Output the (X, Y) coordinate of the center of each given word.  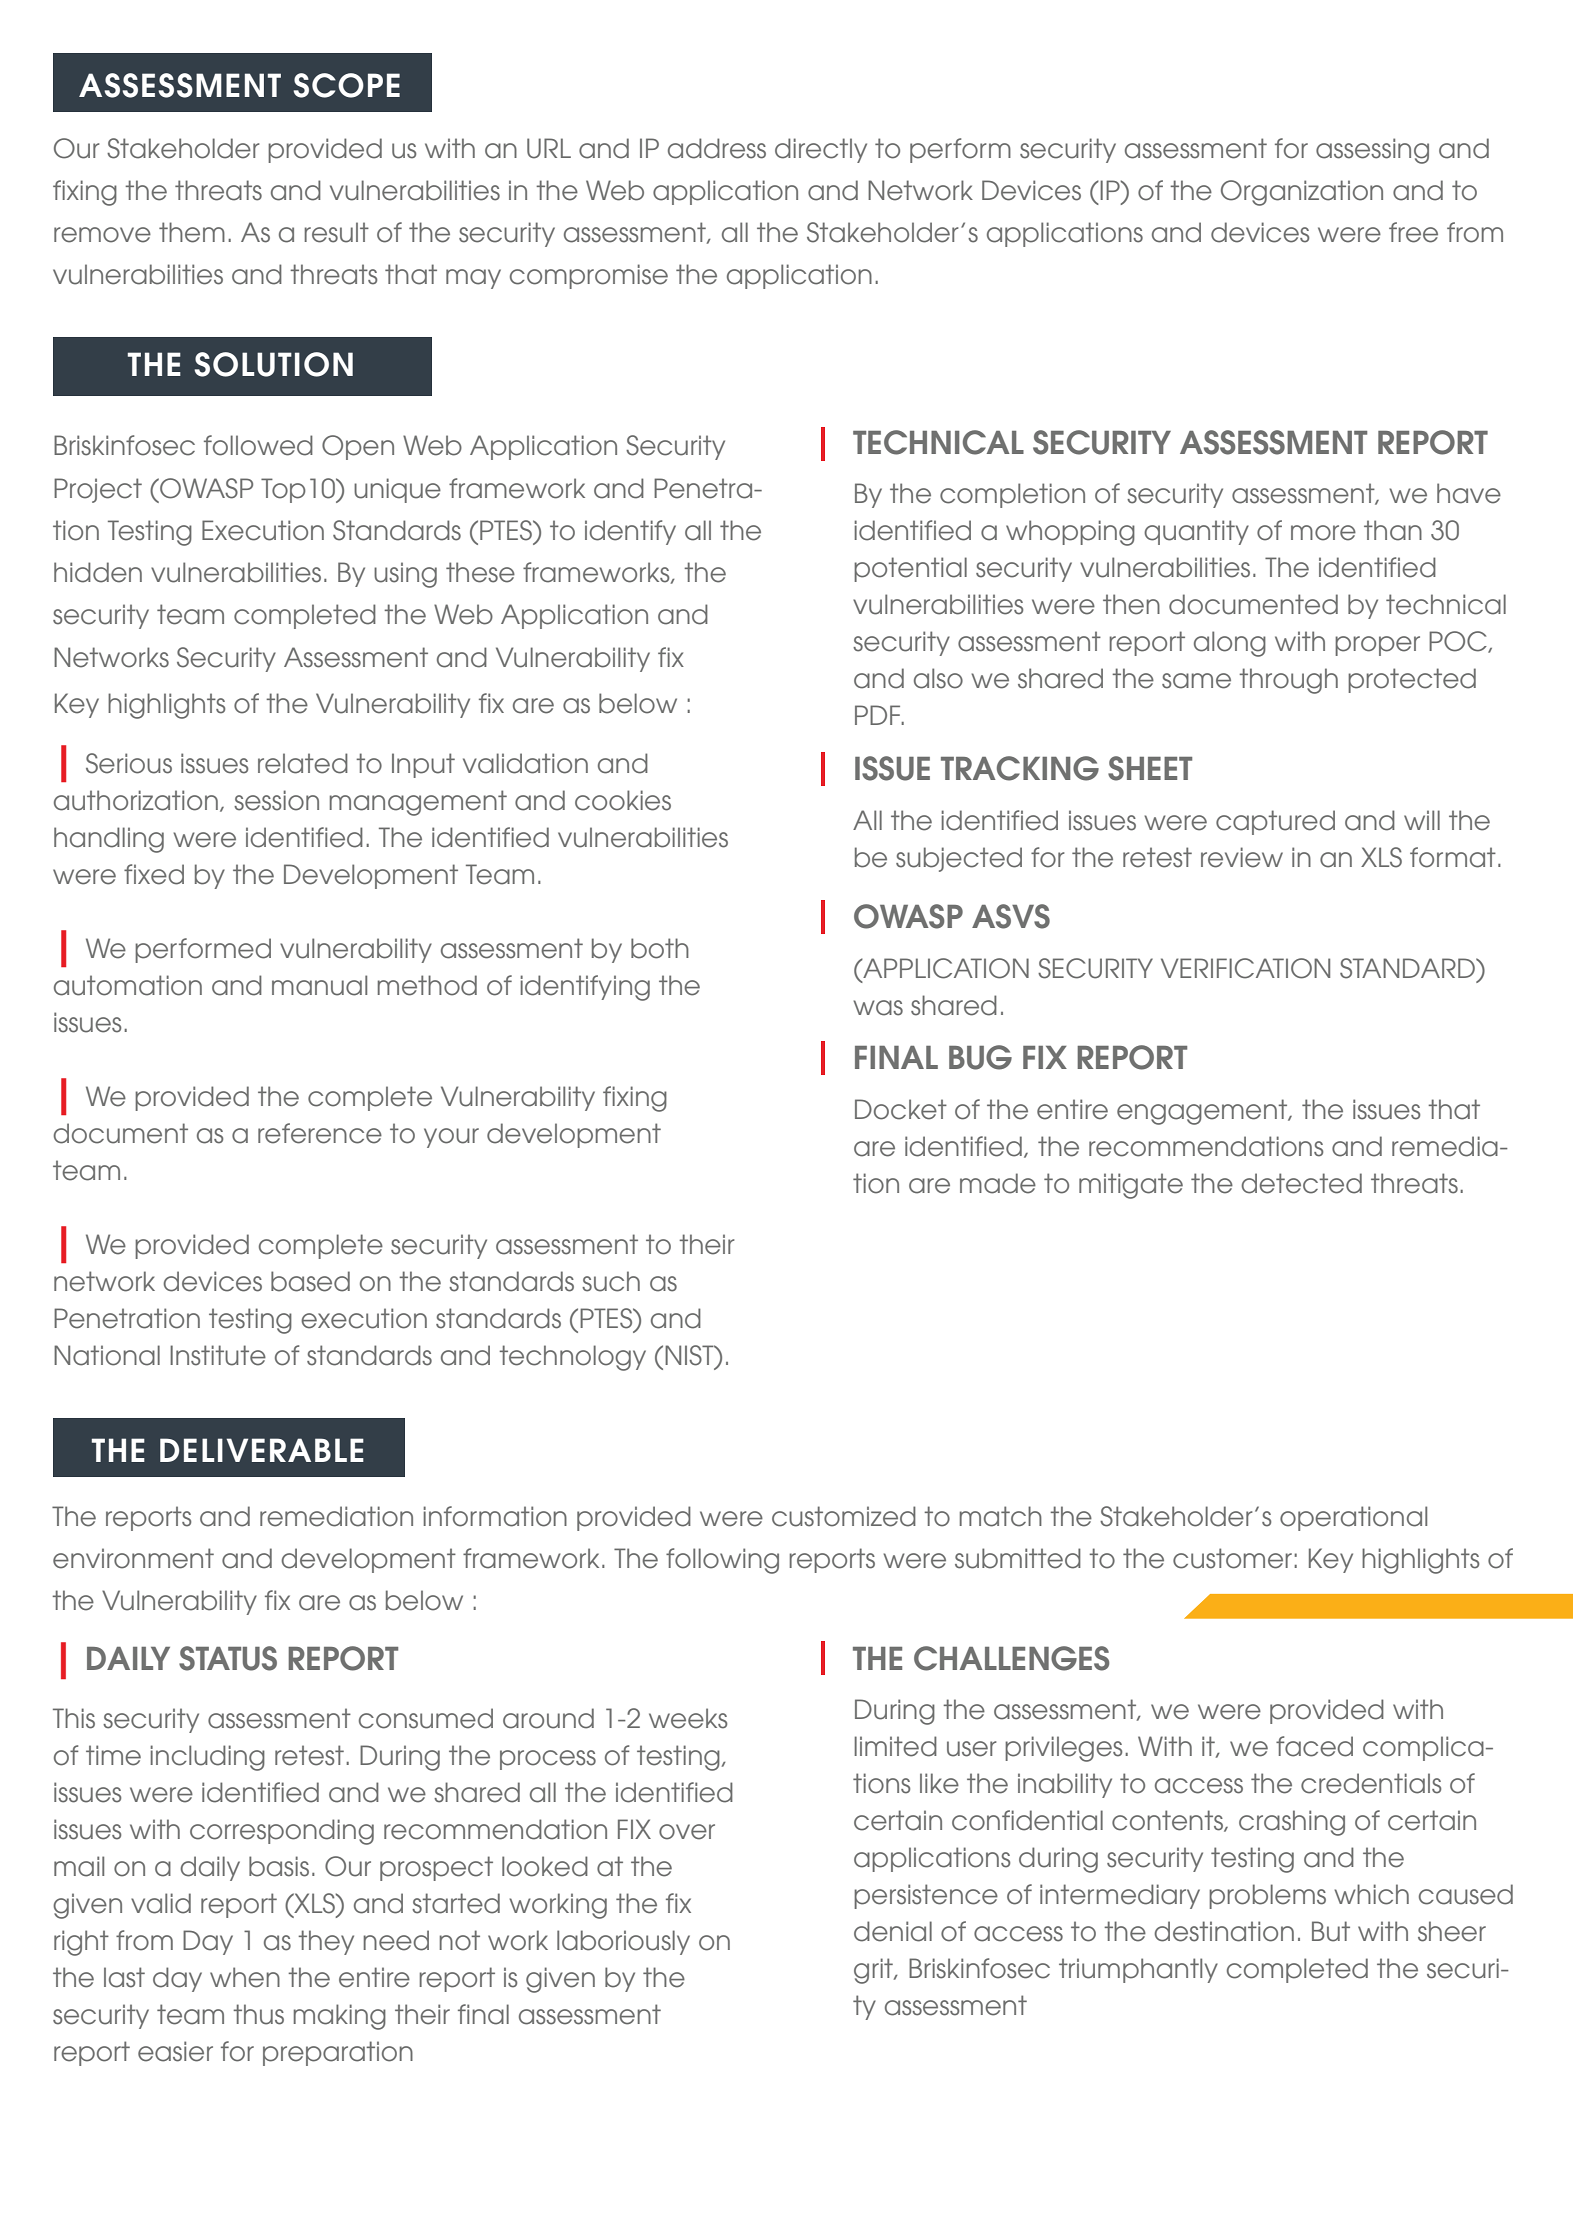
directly (821, 150)
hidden (98, 572)
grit (874, 1971)
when (245, 1977)
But (1331, 1931)
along (1230, 644)
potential (910, 569)
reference (320, 1133)
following (722, 1561)
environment (133, 1558)
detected (1301, 1183)
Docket (901, 1109)
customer (1232, 1558)
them (192, 232)
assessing (1372, 151)
